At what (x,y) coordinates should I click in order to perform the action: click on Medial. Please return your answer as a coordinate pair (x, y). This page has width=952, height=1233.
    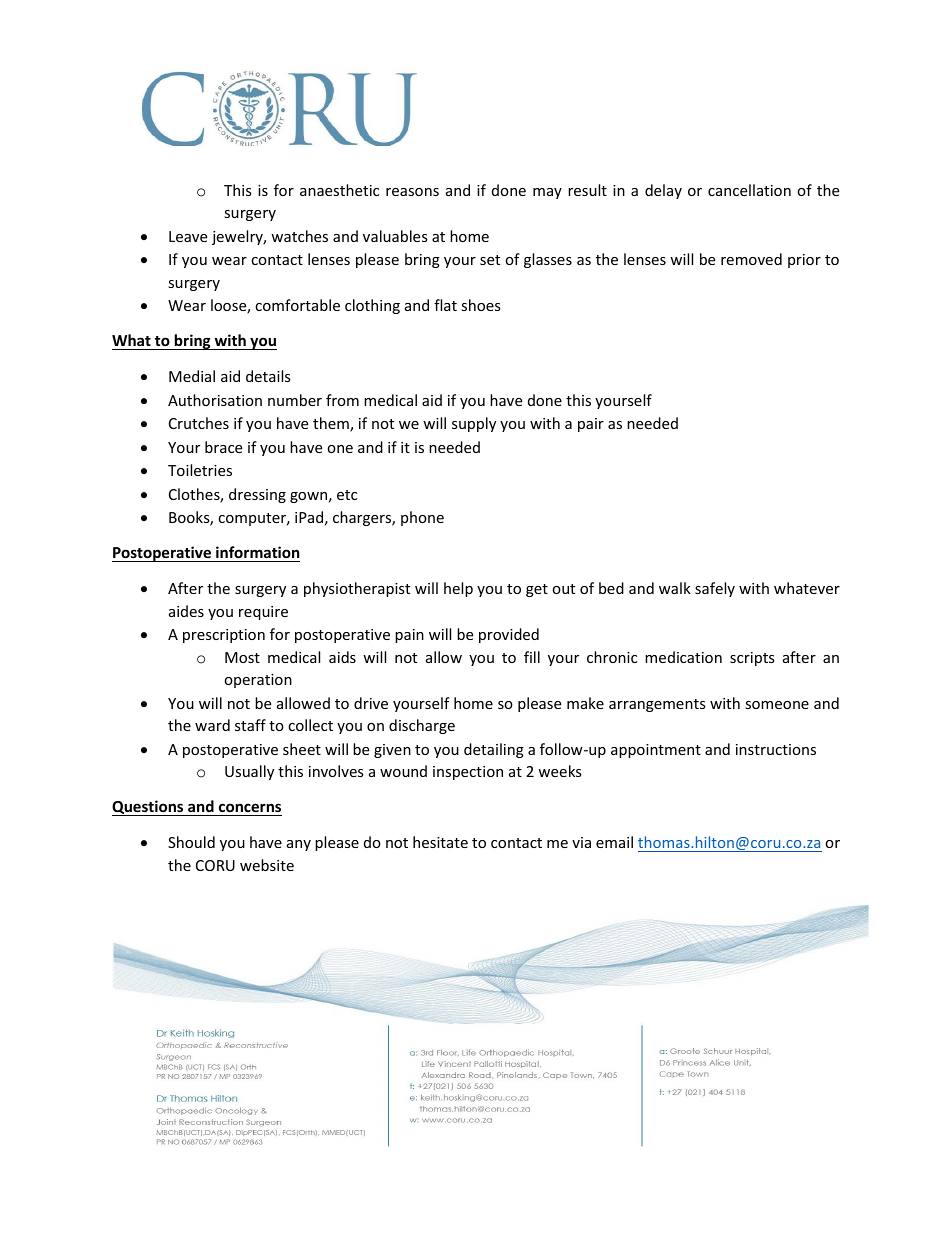
    Looking at the image, I should click on (192, 376).
